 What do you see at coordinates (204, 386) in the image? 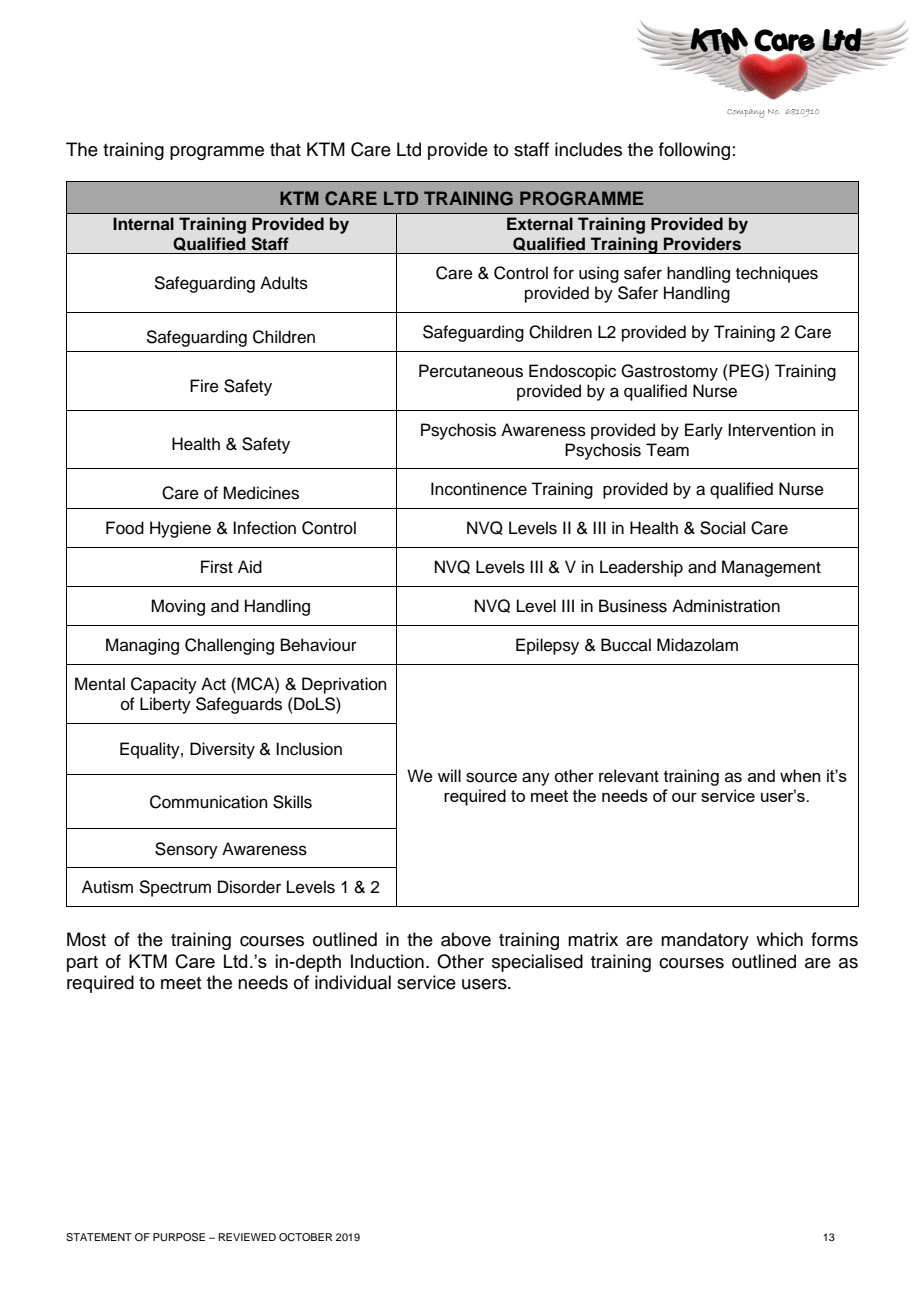
I see `Fire` at bounding box center [204, 386].
